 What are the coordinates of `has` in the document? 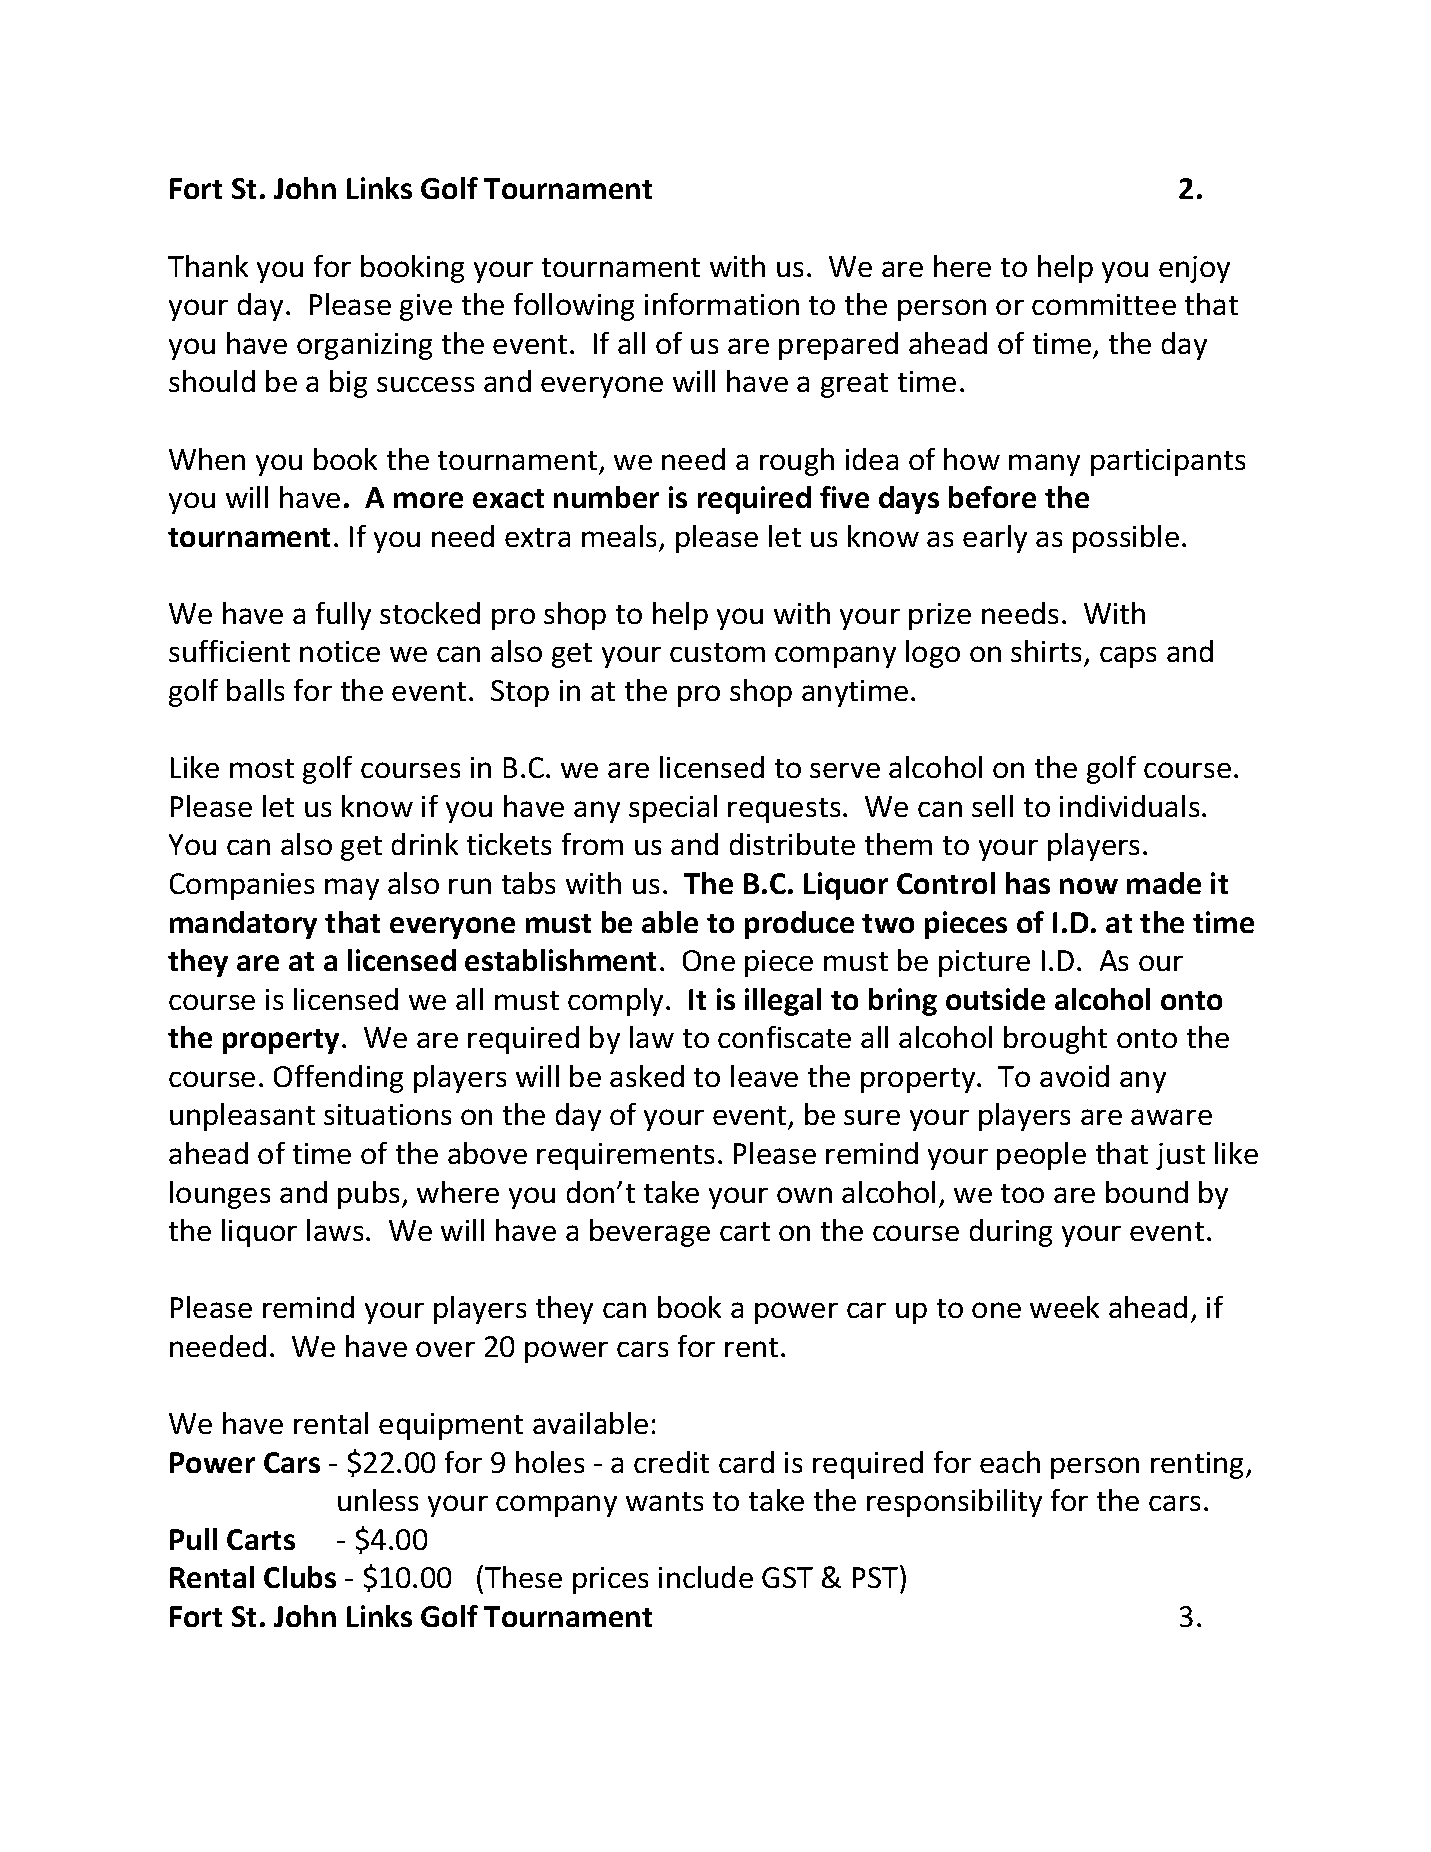 It's located at (1028, 883).
